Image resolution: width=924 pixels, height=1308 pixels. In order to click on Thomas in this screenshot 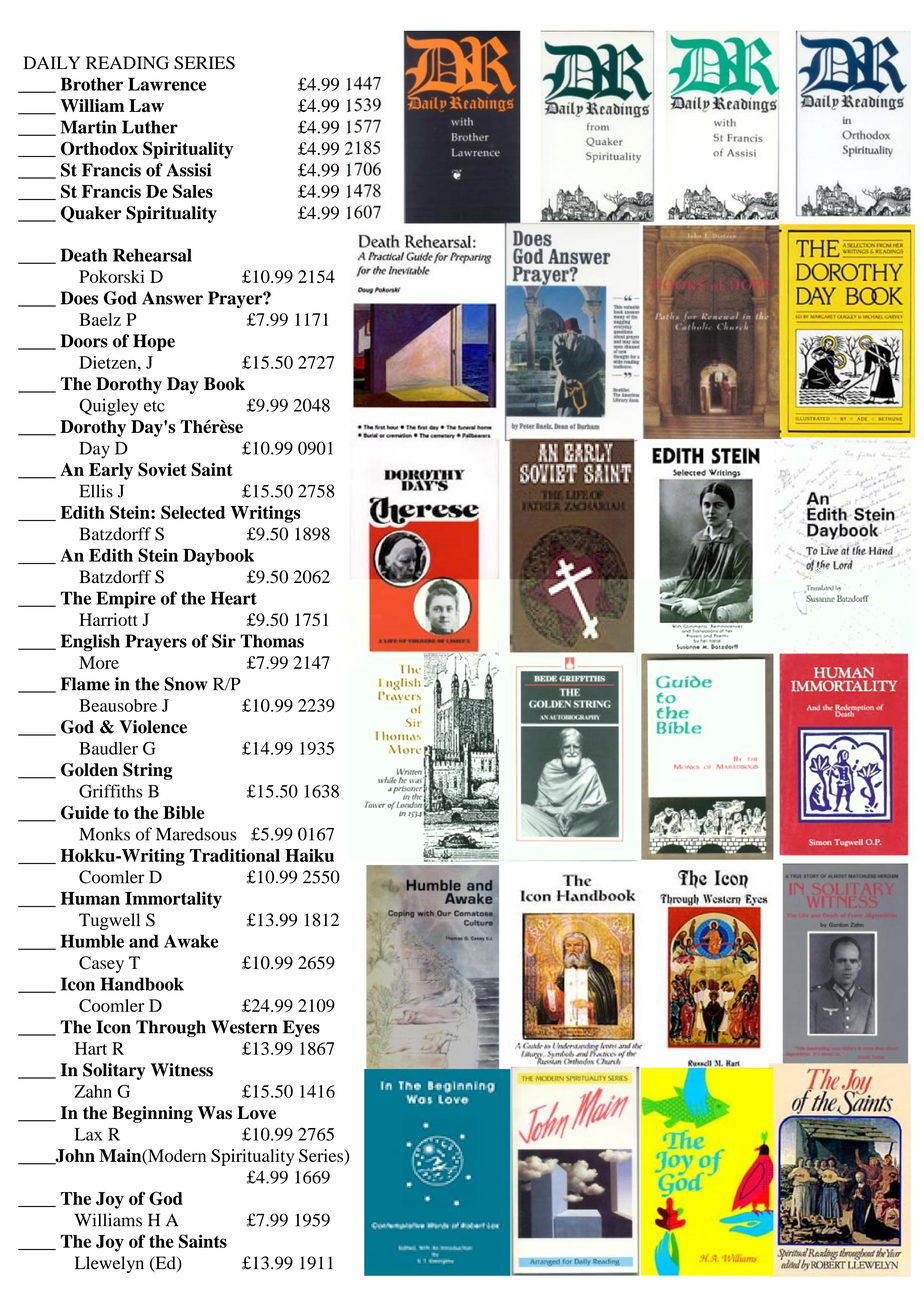, I will do `click(272, 641)`.
